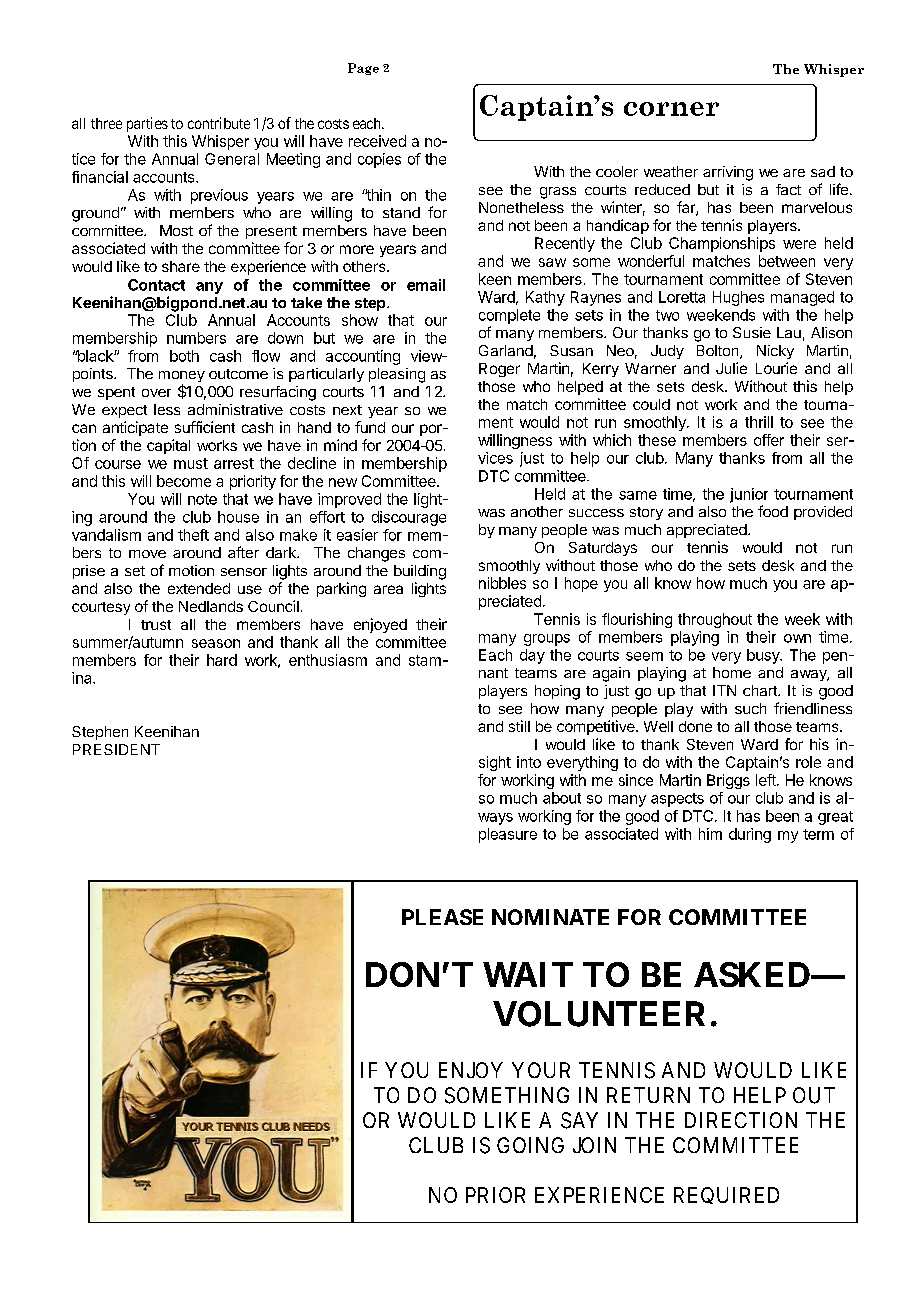 This screenshot has height=1308, width=924. I want to click on corner, so click(671, 109).
